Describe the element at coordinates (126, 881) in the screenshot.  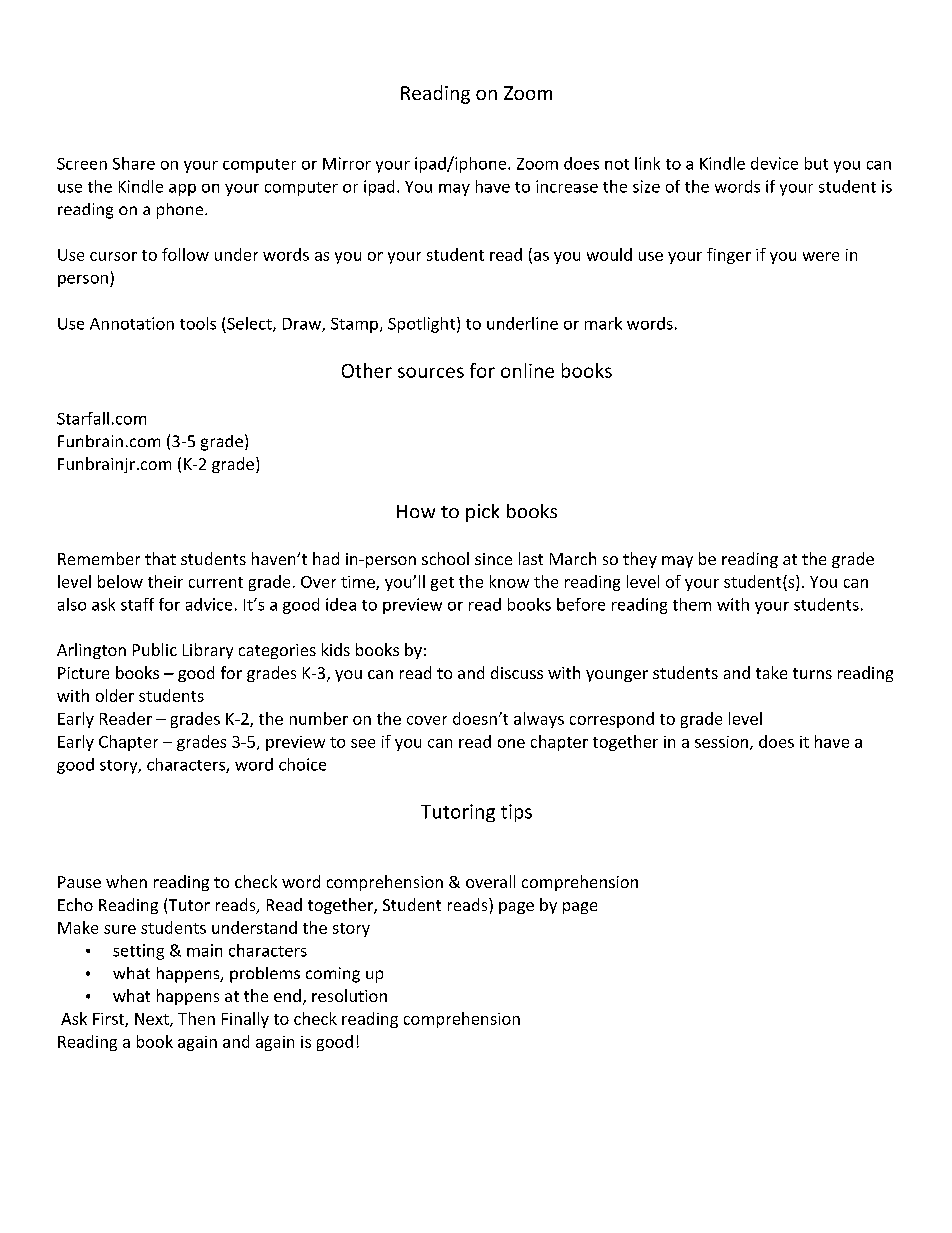
I see `when` at that location.
